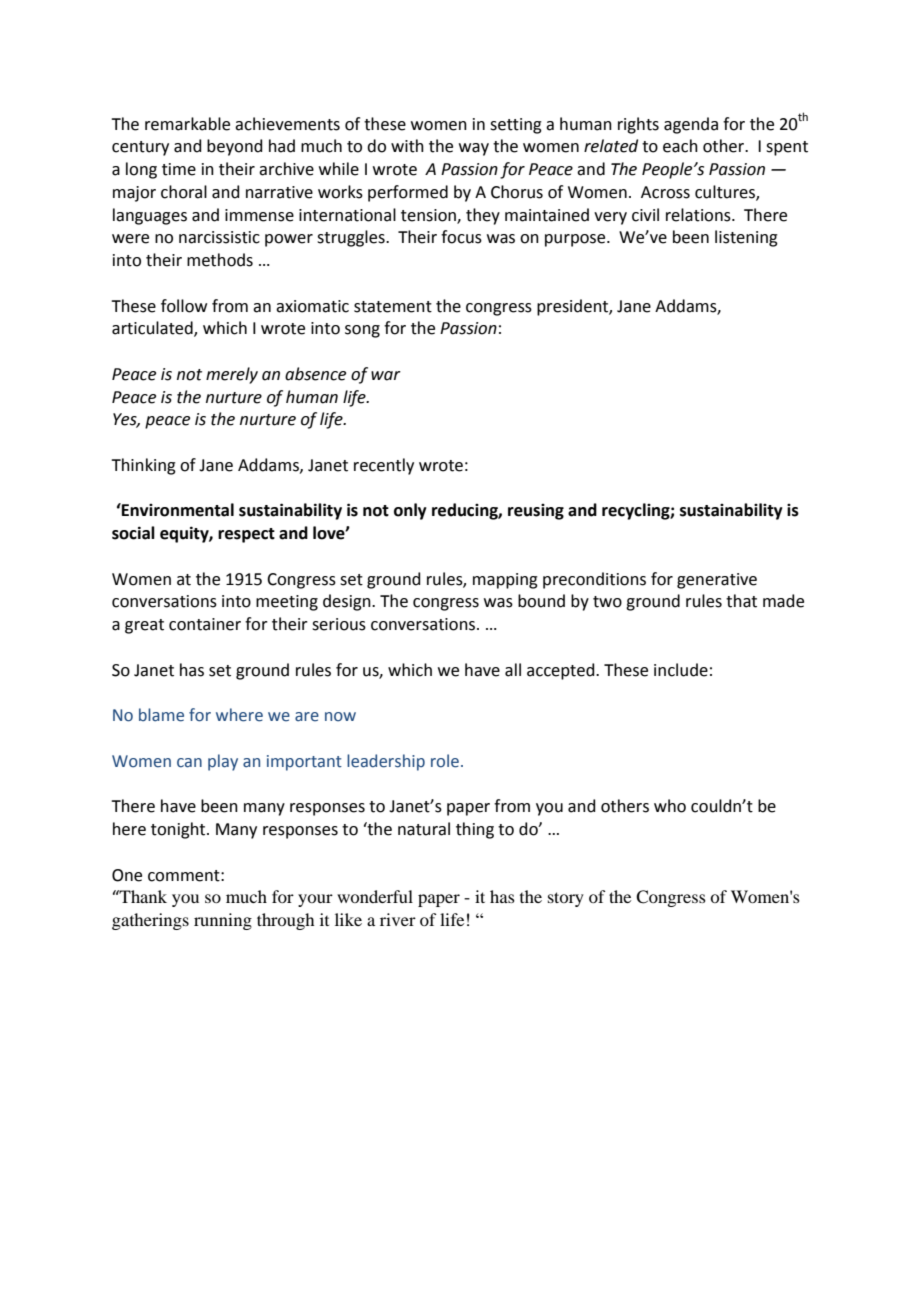 This screenshot has height=1308, width=924. What do you see at coordinates (474, 149) in the screenshot?
I see `way` at bounding box center [474, 149].
